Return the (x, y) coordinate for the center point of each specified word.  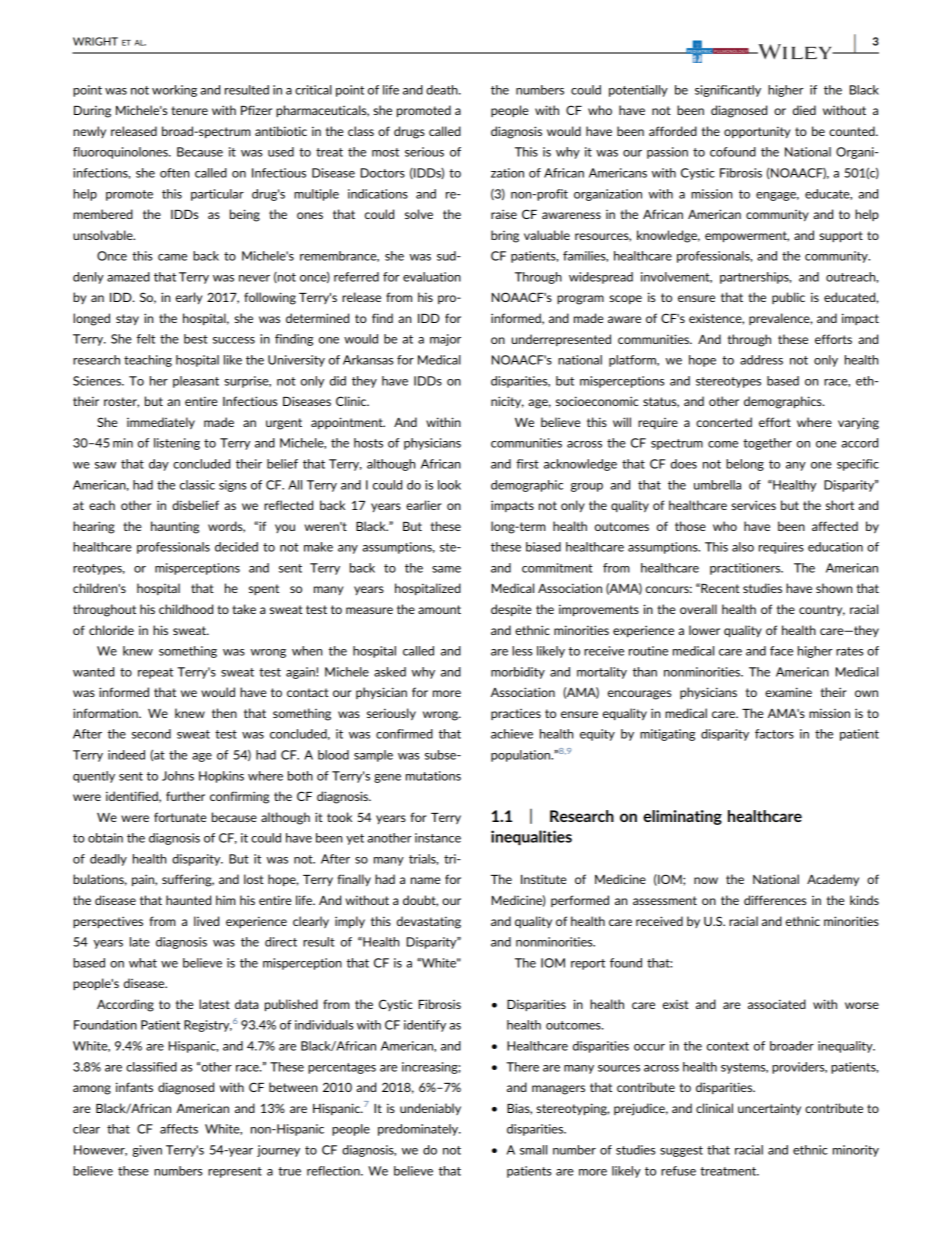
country (822, 610)
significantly (728, 91)
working (174, 91)
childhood (186, 609)
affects (179, 1129)
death (443, 90)
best (196, 339)
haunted (188, 900)
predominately (419, 1130)
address (761, 360)
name (425, 880)
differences (775, 900)
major (445, 340)
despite (511, 610)
